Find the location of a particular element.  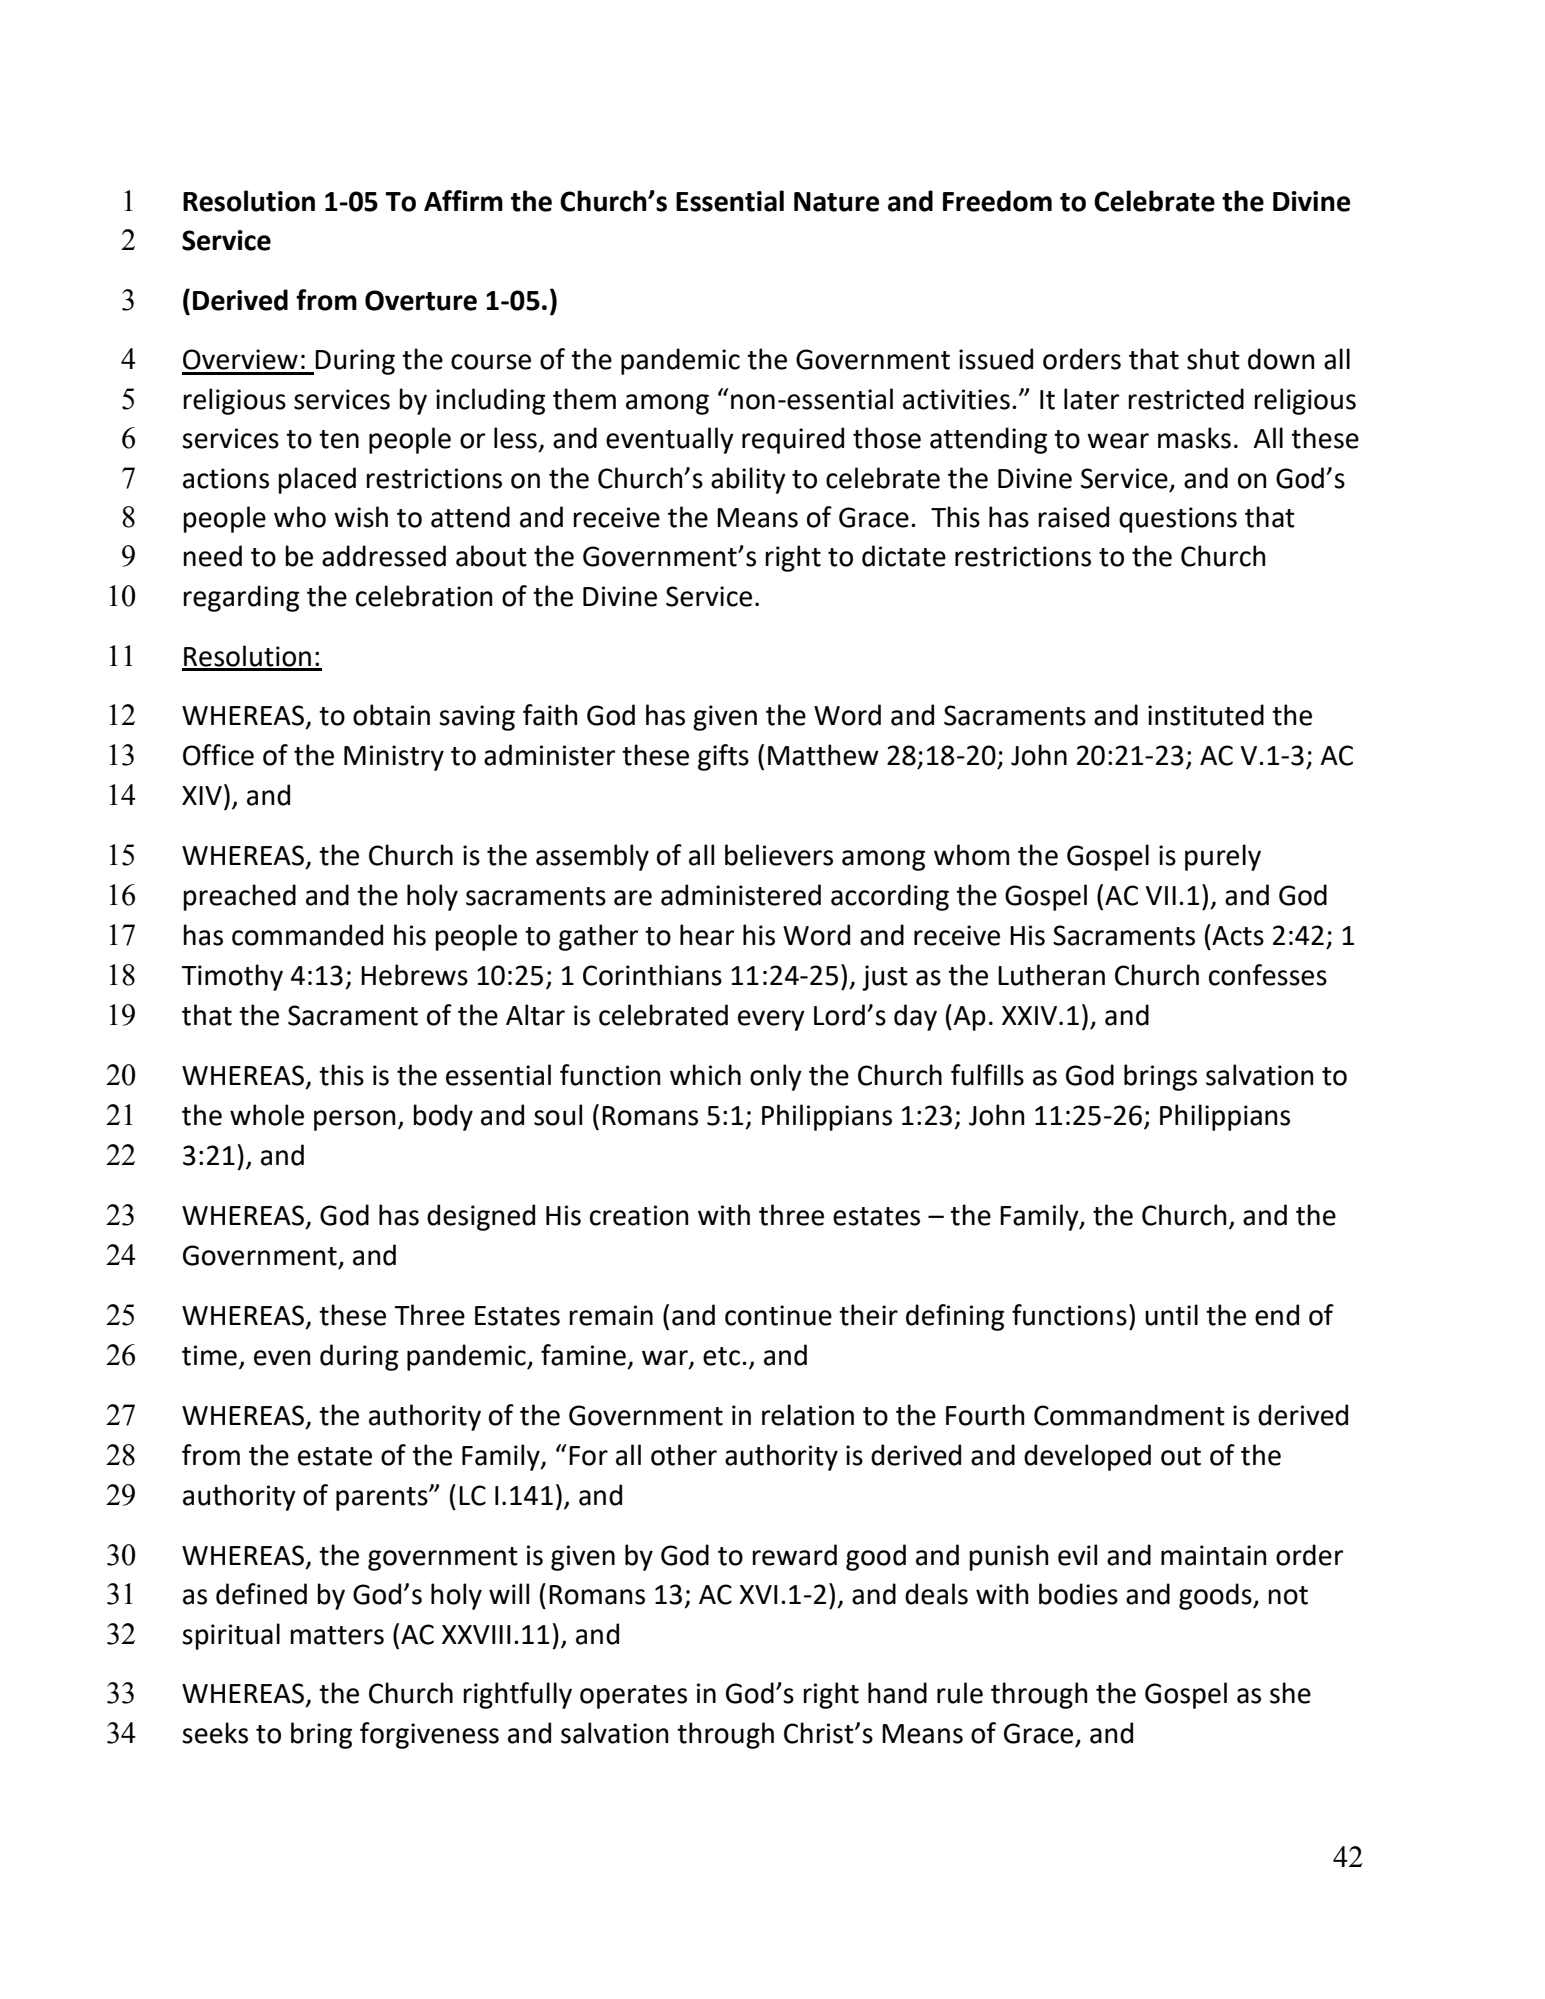

creation is located at coordinates (639, 1215).
